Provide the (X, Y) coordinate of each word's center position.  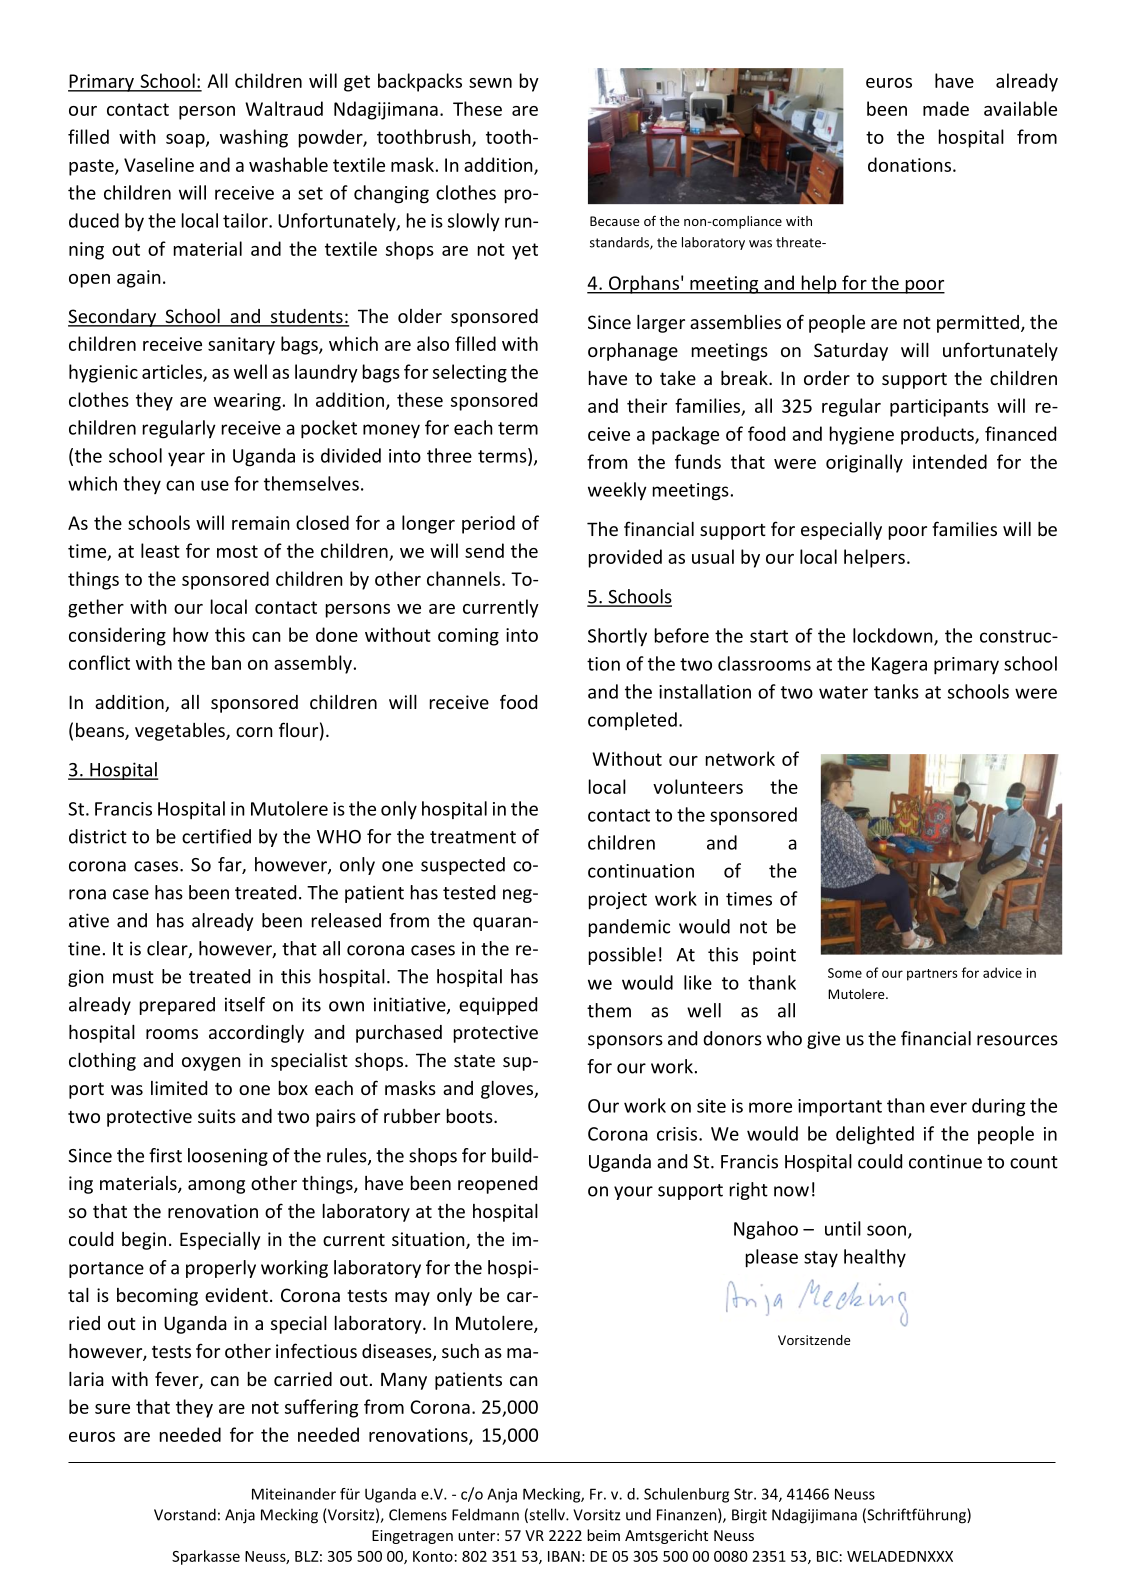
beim (603, 1535)
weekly (617, 491)
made (946, 108)
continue (945, 1161)
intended (950, 461)
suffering (321, 1408)
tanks (896, 691)
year (186, 459)
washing (254, 138)
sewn (490, 83)
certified (216, 836)
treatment (473, 837)
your (633, 1193)
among (216, 1187)
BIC (827, 1556)
